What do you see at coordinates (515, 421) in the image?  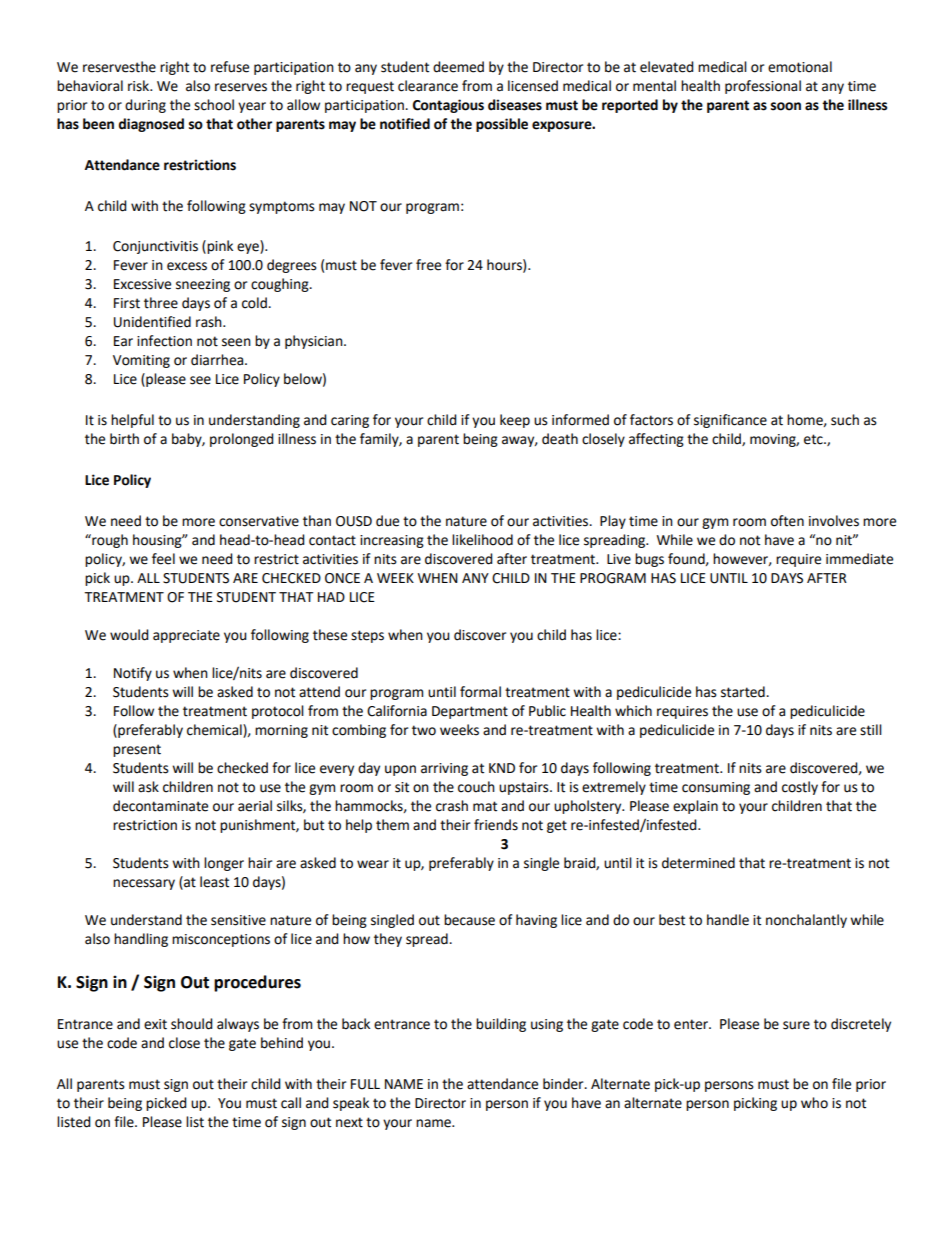 I see `keep` at bounding box center [515, 421].
